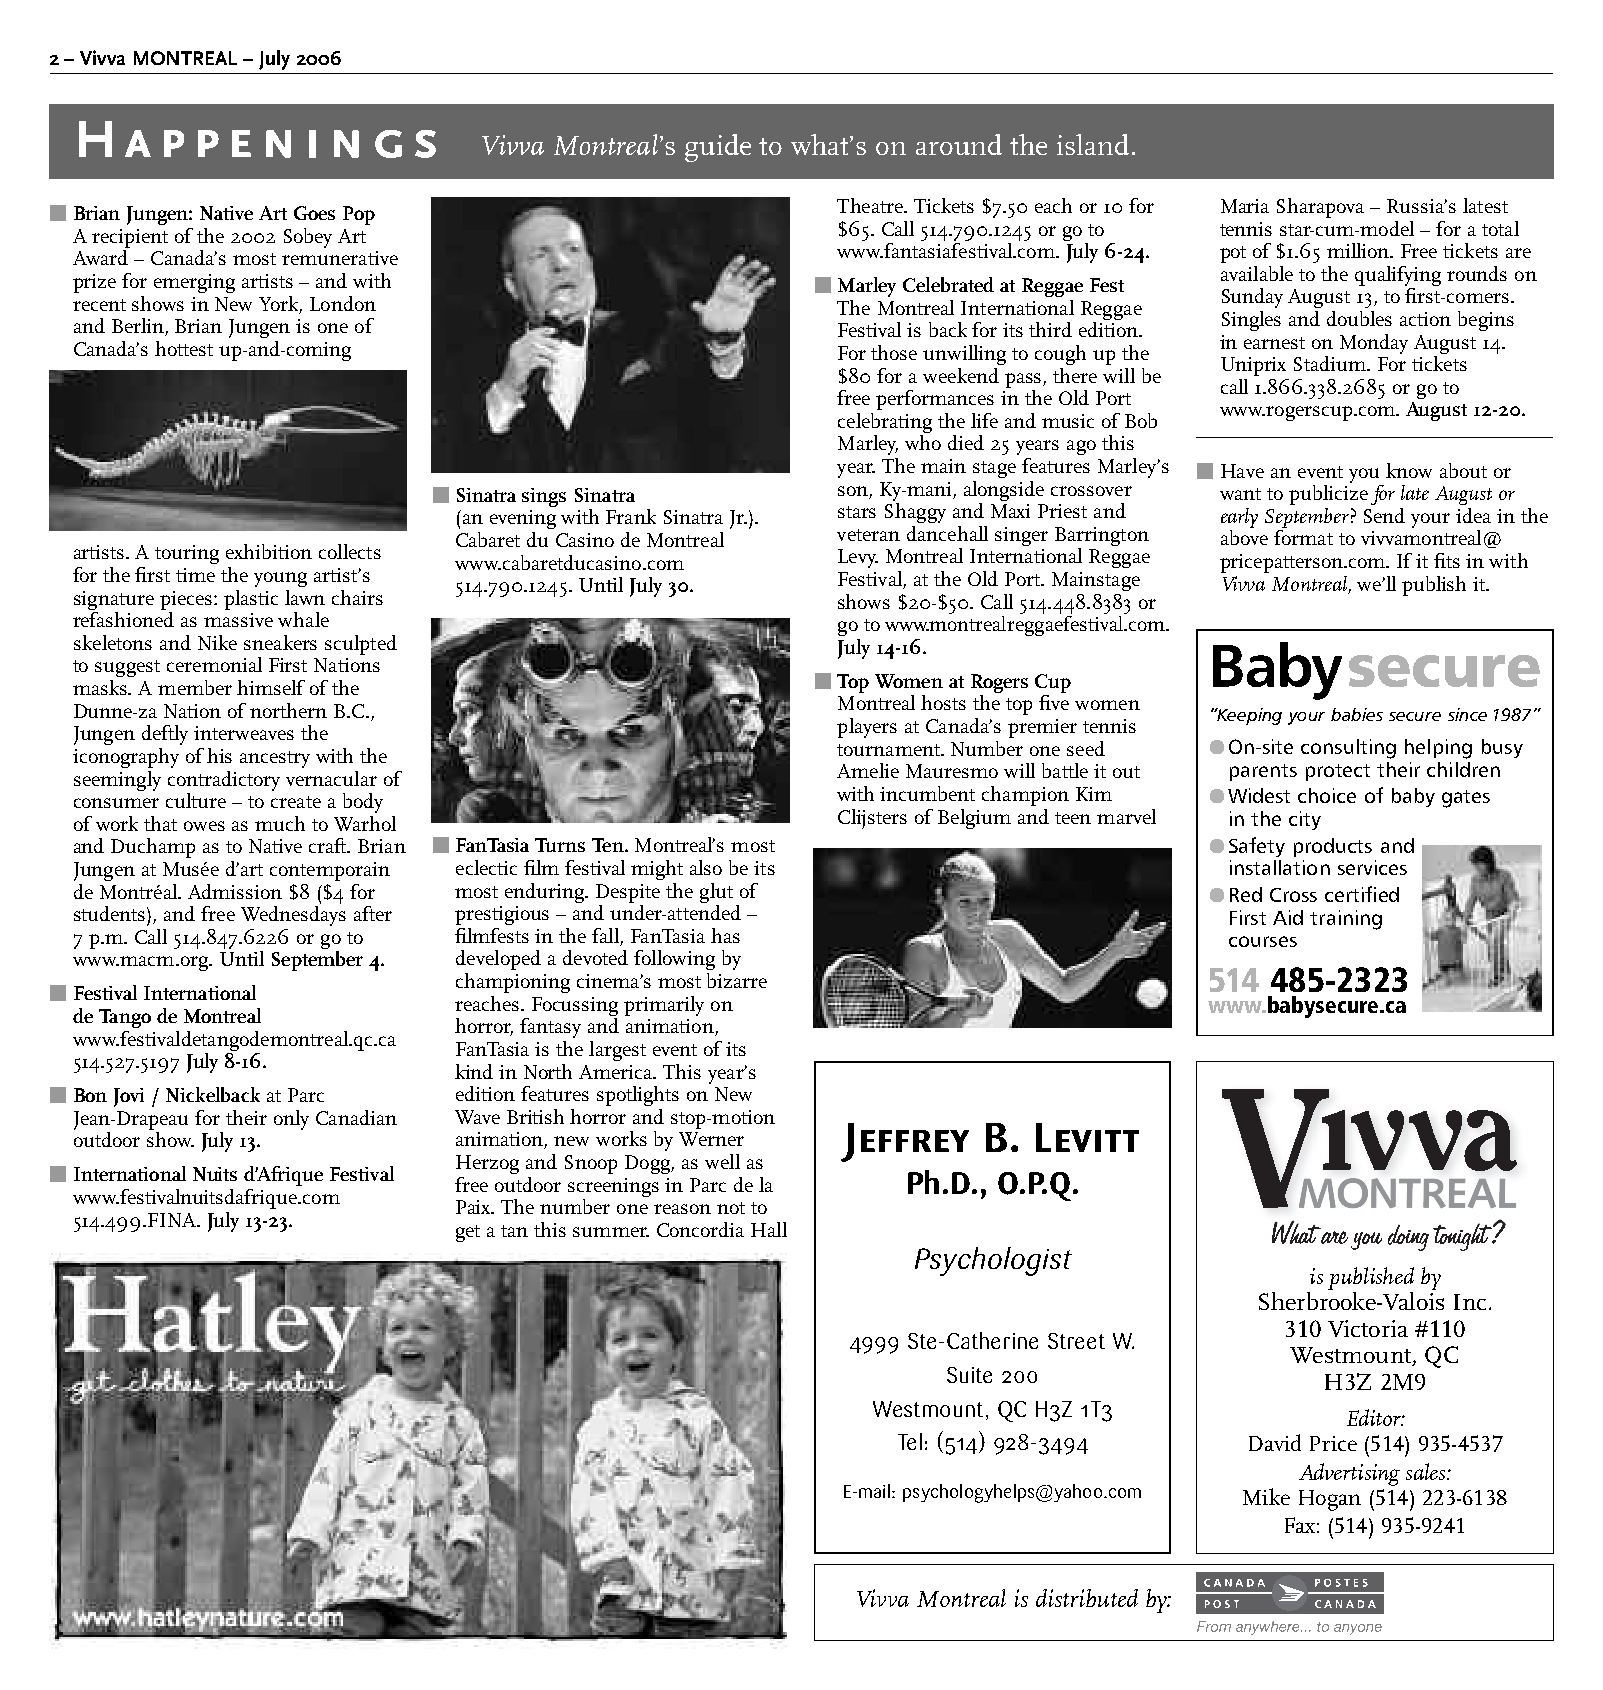 The width and height of the image is (1603, 1690). Describe the element at coordinates (910, 1441) in the image. I see `Tel` at that location.
